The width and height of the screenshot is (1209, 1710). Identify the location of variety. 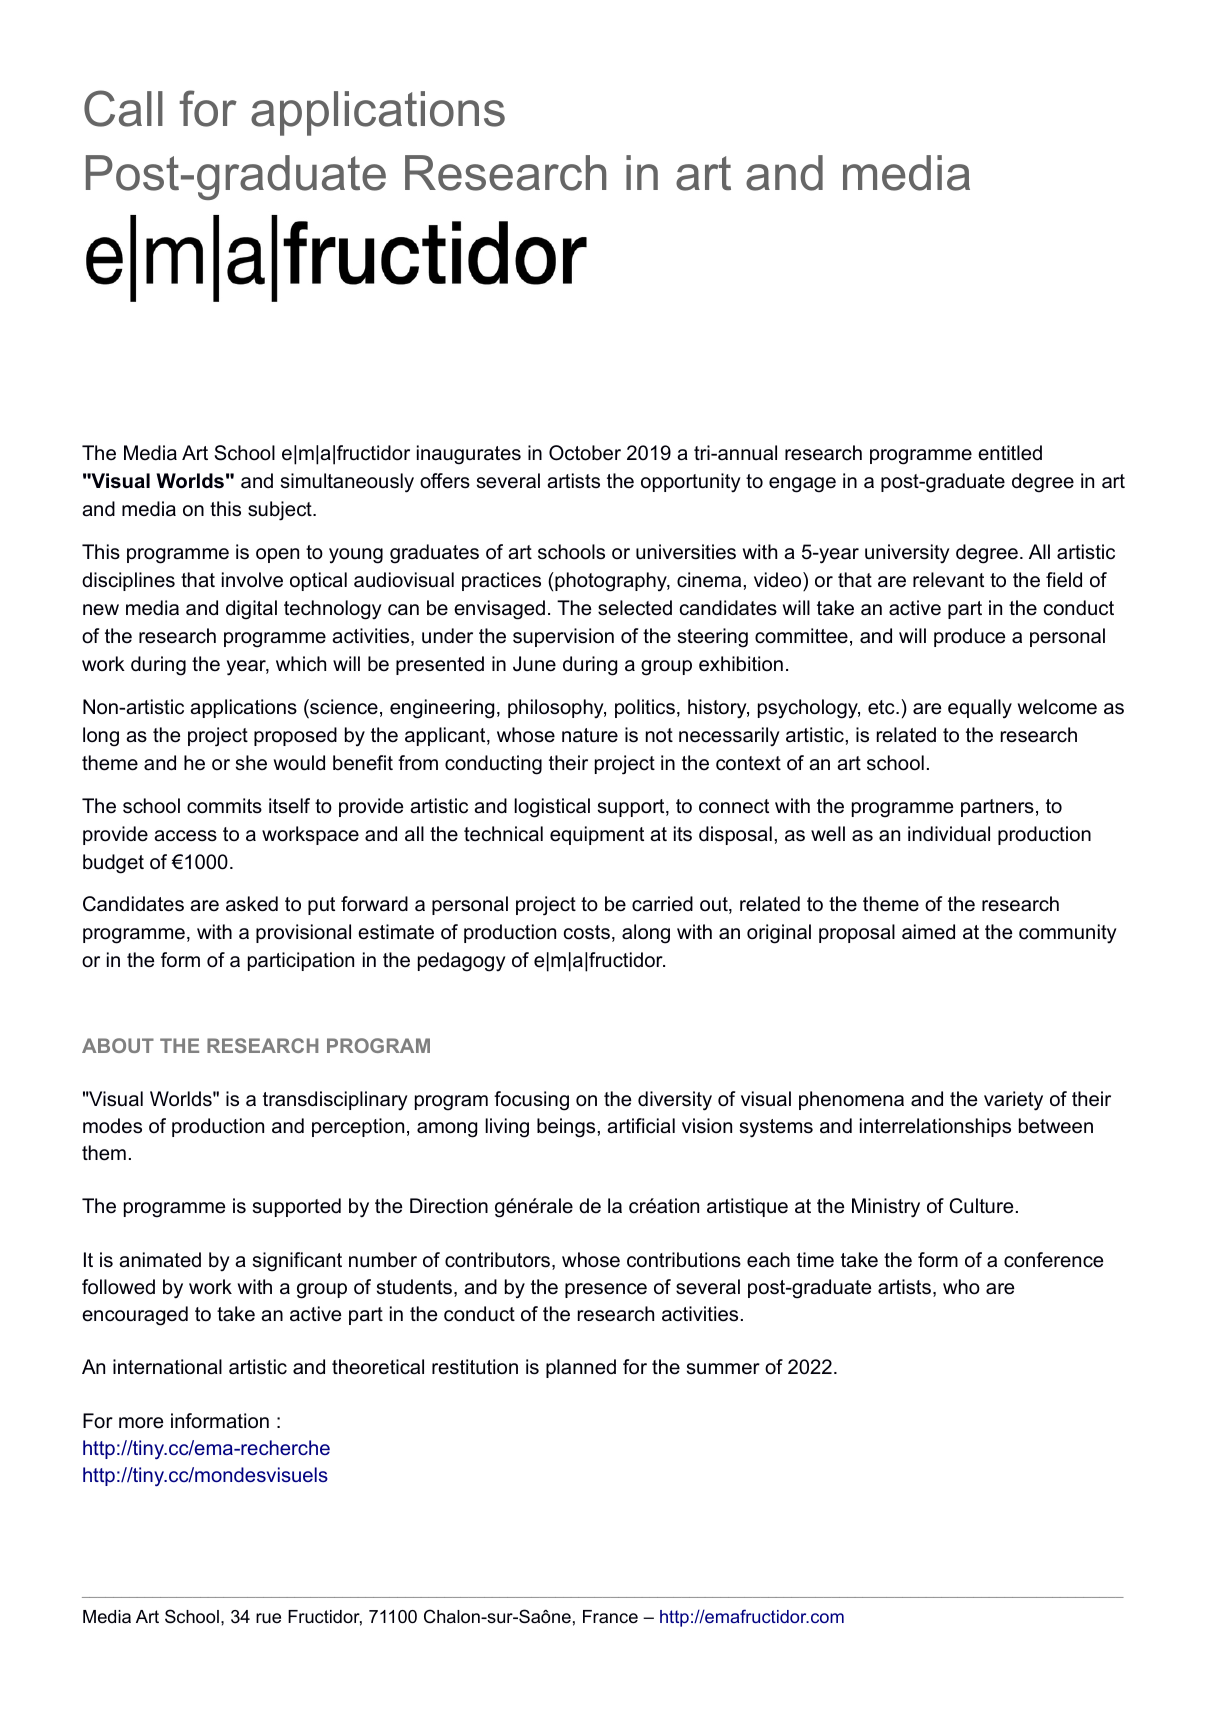
(1013, 1101).
